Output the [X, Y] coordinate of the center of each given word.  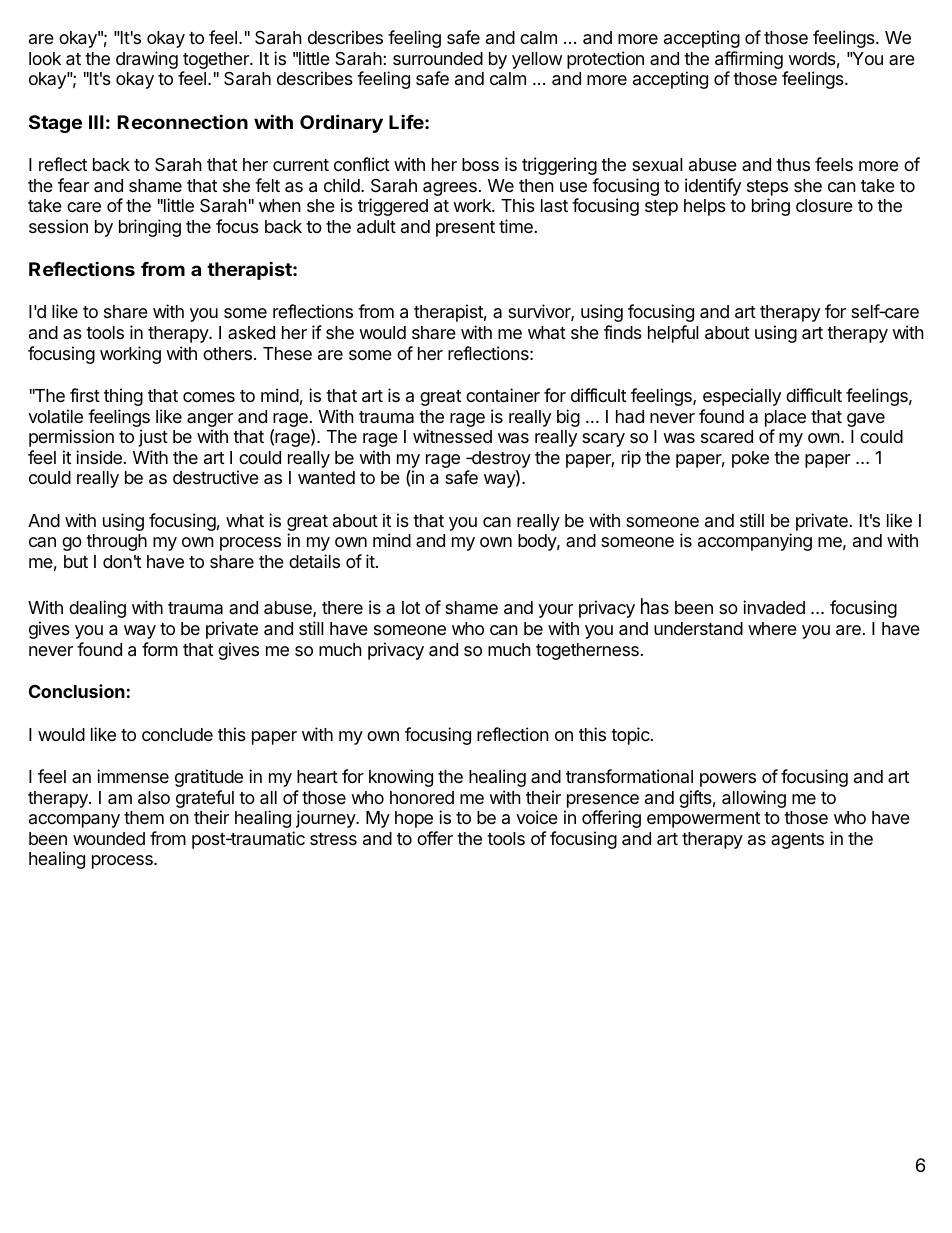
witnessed [452, 436]
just [153, 438]
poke [750, 459]
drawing [147, 60]
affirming [749, 61]
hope [414, 819]
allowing [754, 799]
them [144, 817]
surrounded [438, 58]
